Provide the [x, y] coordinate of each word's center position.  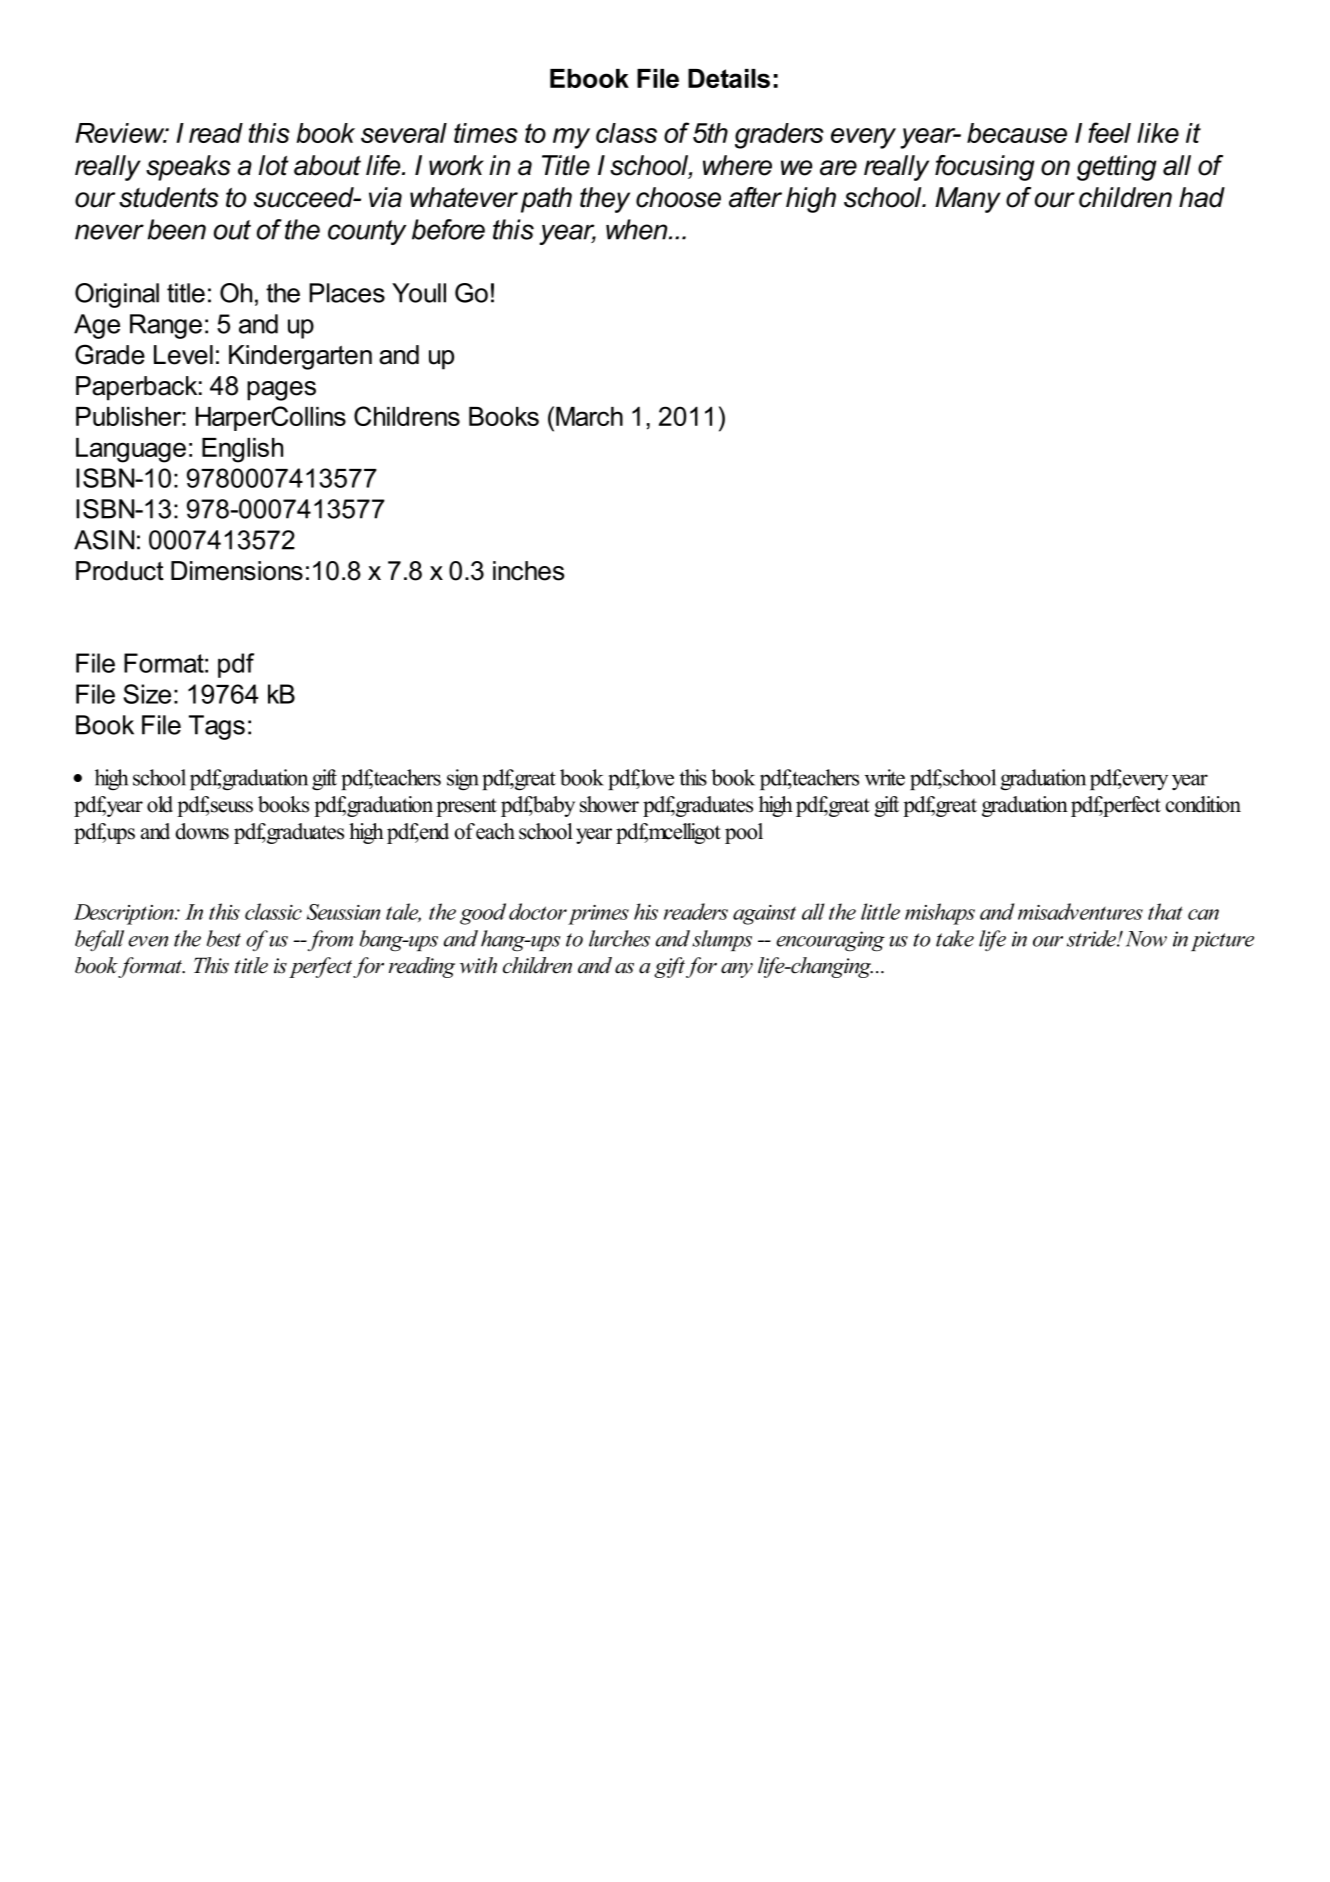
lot [274, 165]
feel [1109, 132]
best [224, 938]
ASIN [104, 540]
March [589, 416]
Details [729, 78]
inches [528, 571]
